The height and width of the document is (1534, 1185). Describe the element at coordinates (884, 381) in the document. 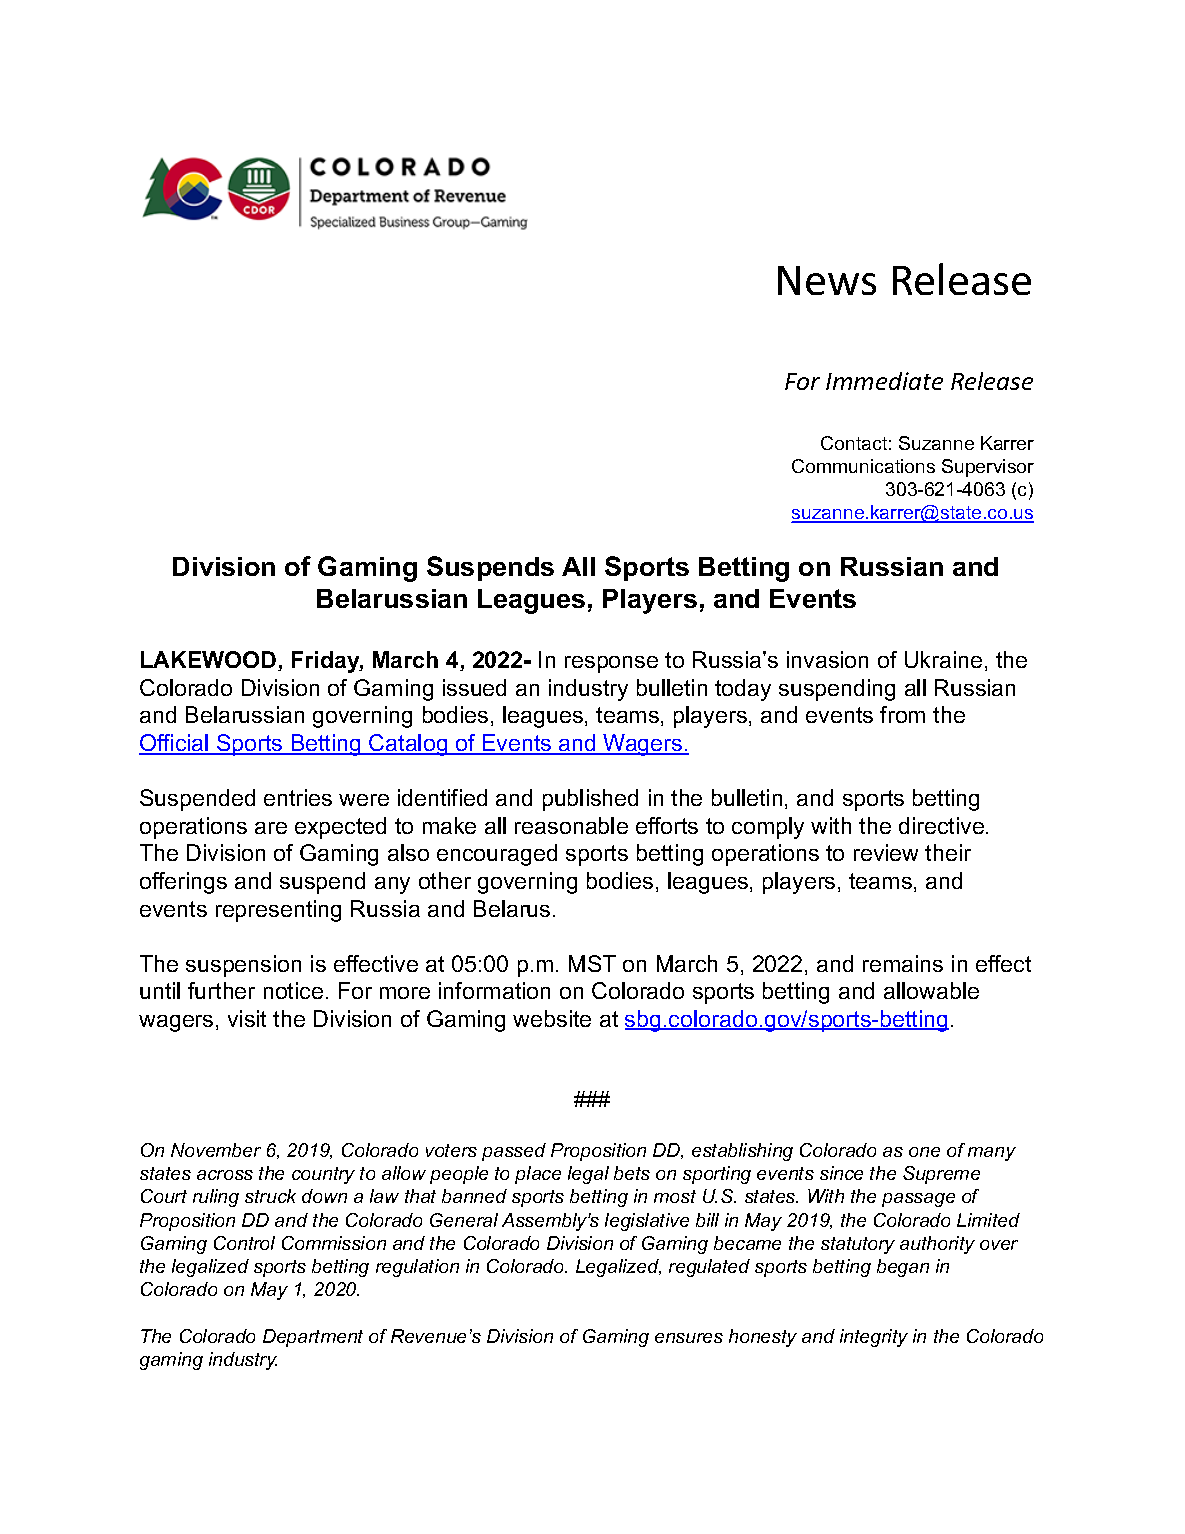

I see `Immediate` at that location.
